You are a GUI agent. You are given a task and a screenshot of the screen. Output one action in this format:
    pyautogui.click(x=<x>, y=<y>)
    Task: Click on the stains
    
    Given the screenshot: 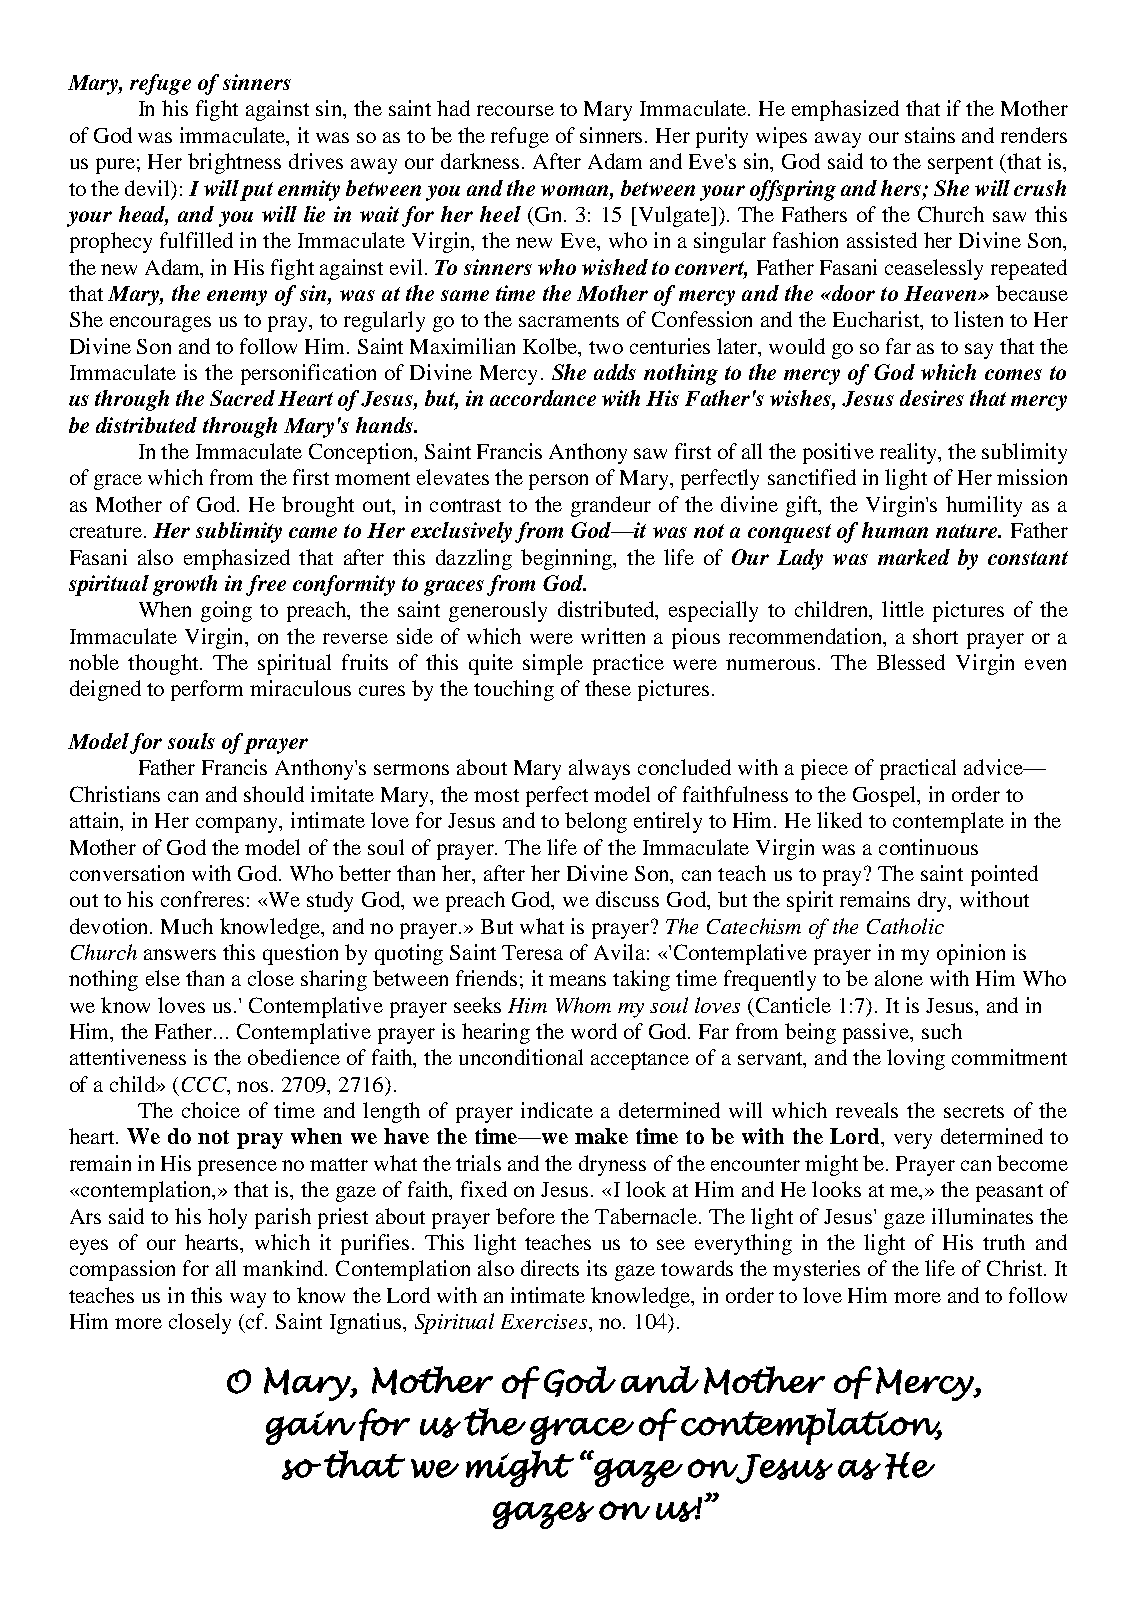 What is the action you would take?
    pyautogui.click(x=930, y=135)
